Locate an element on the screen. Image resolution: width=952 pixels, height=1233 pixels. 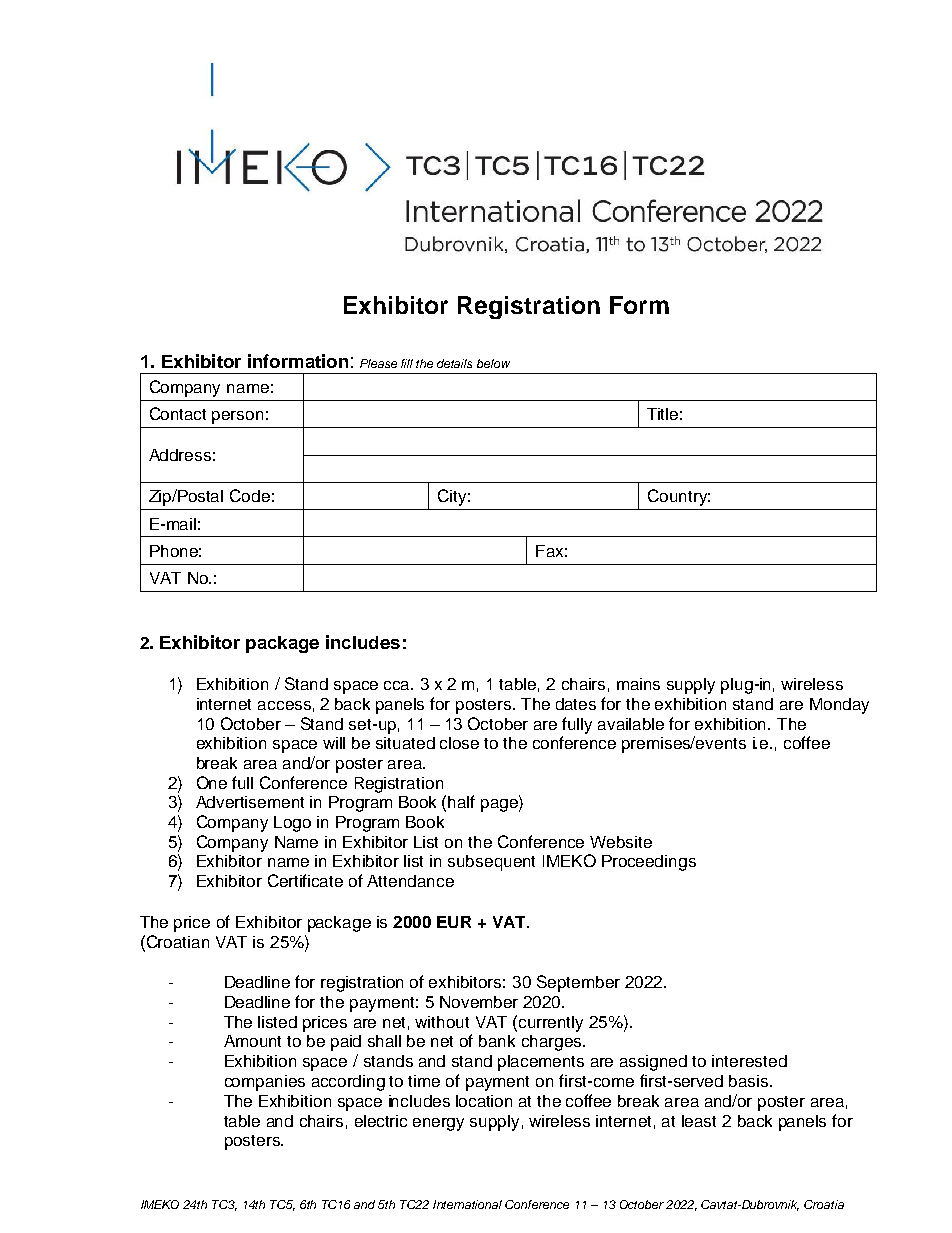
least is located at coordinates (699, 1121).
